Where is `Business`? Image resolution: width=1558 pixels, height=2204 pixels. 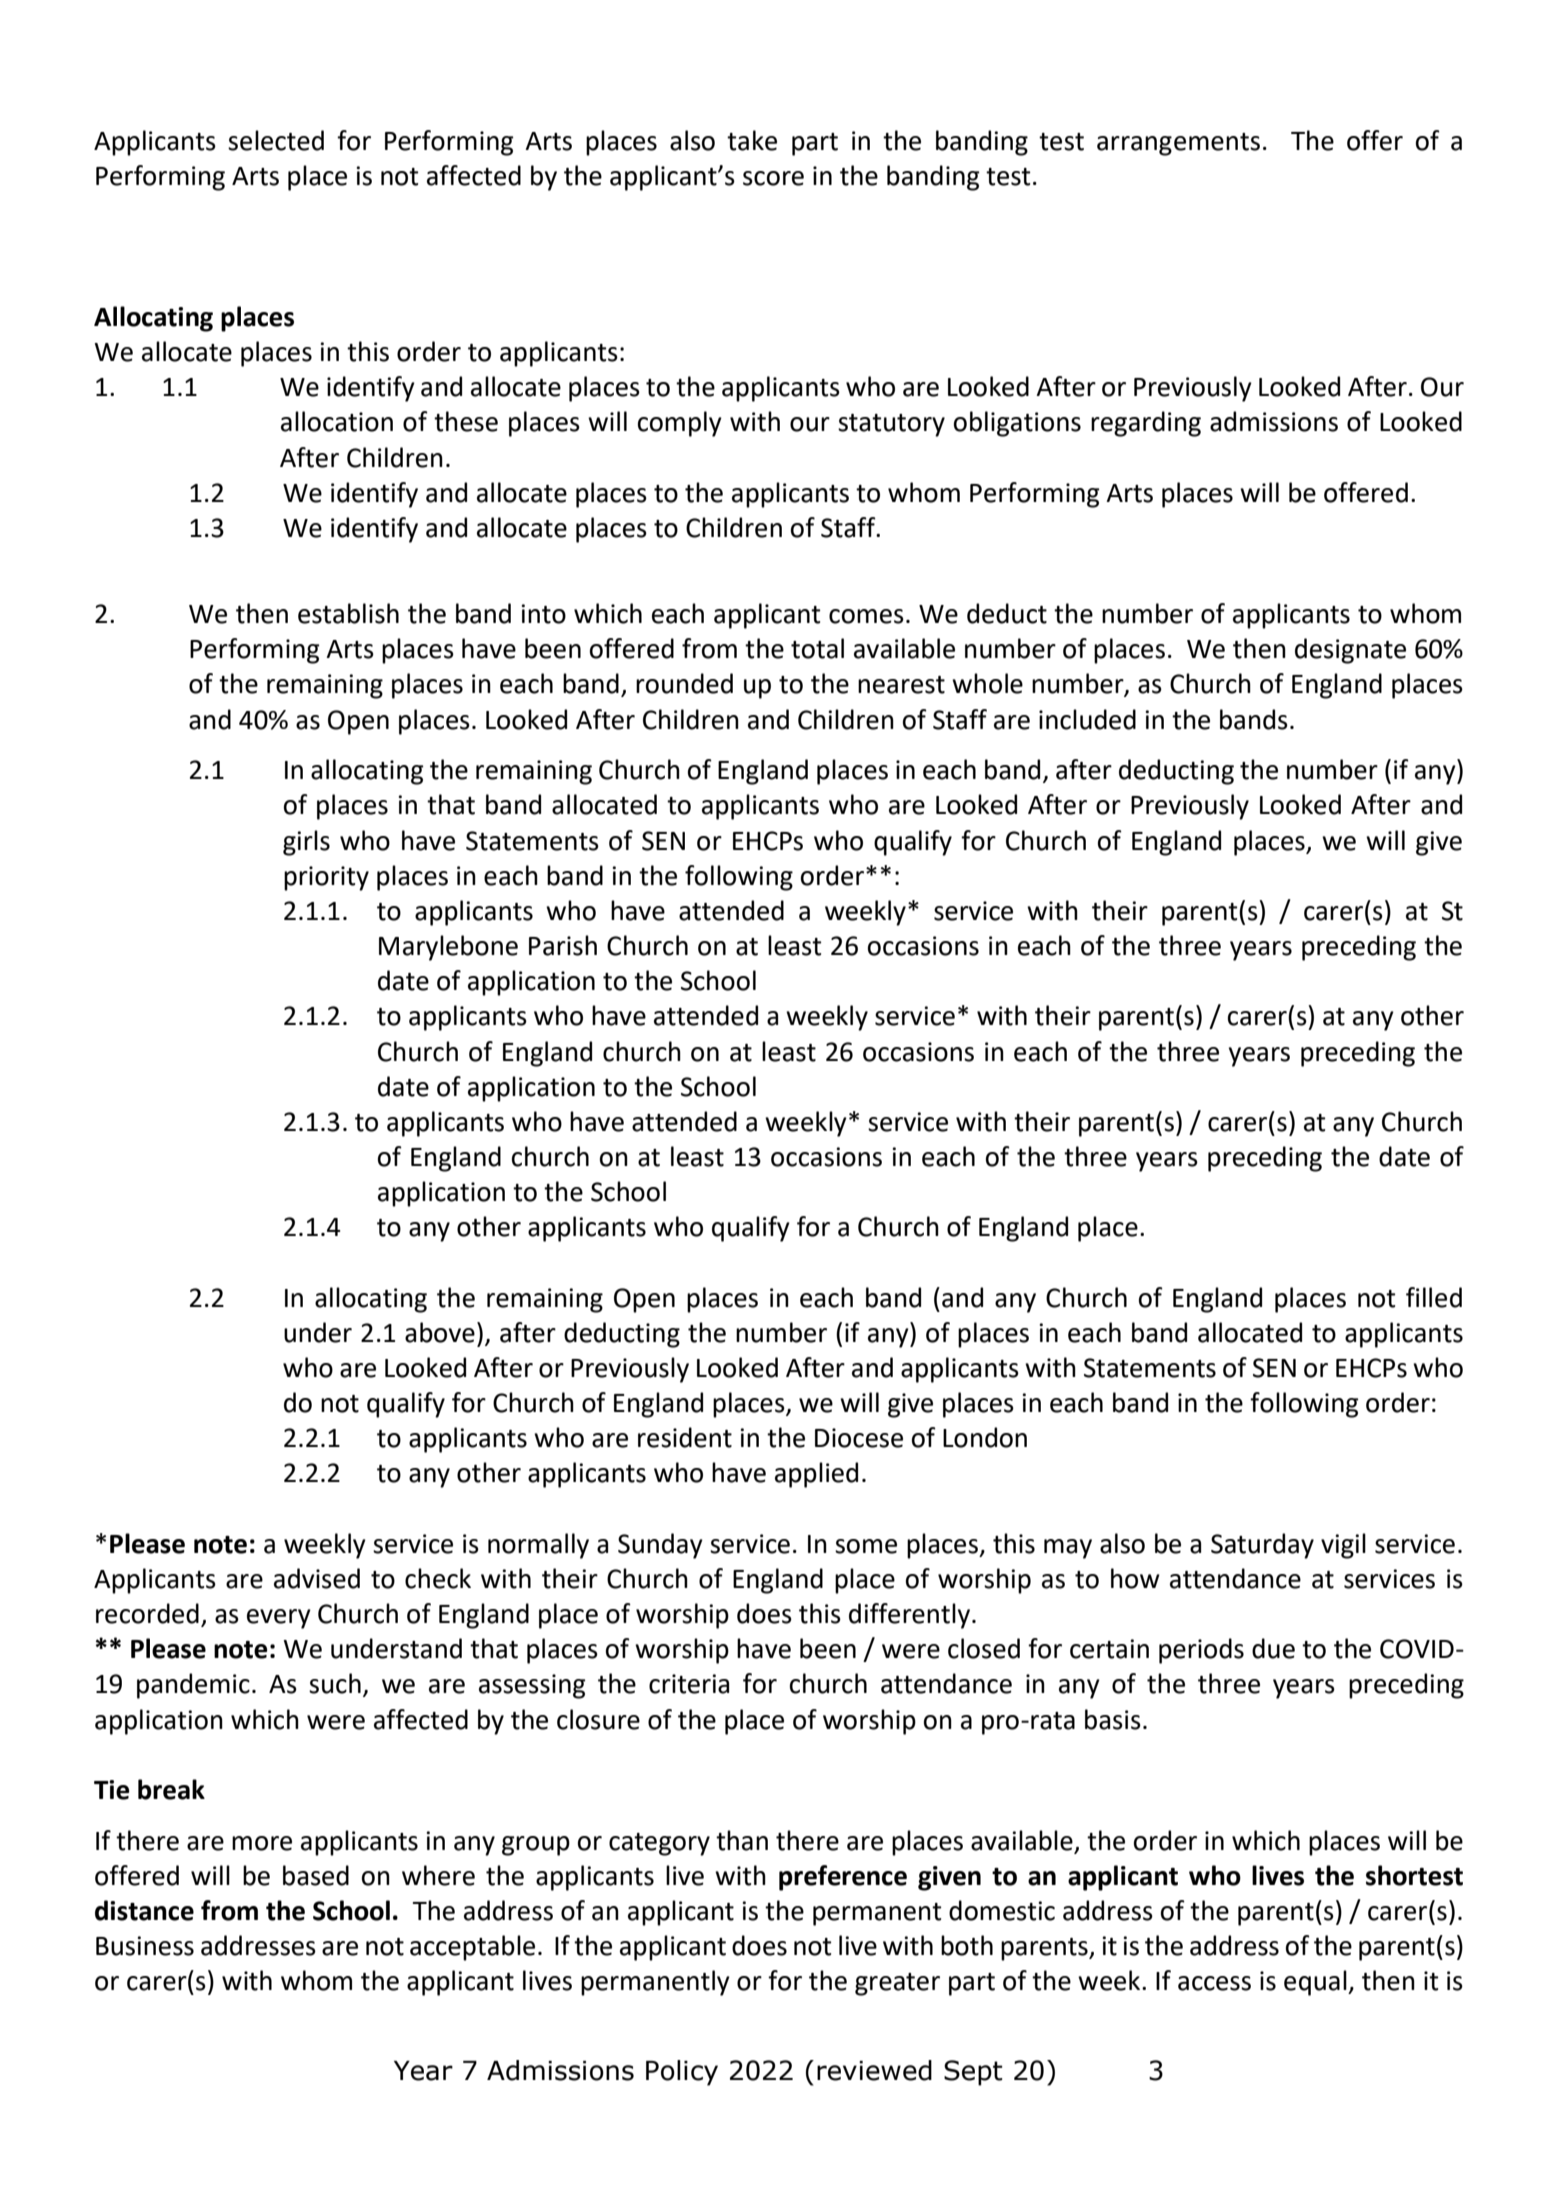
Business is located at coordinates (145, 1946).
